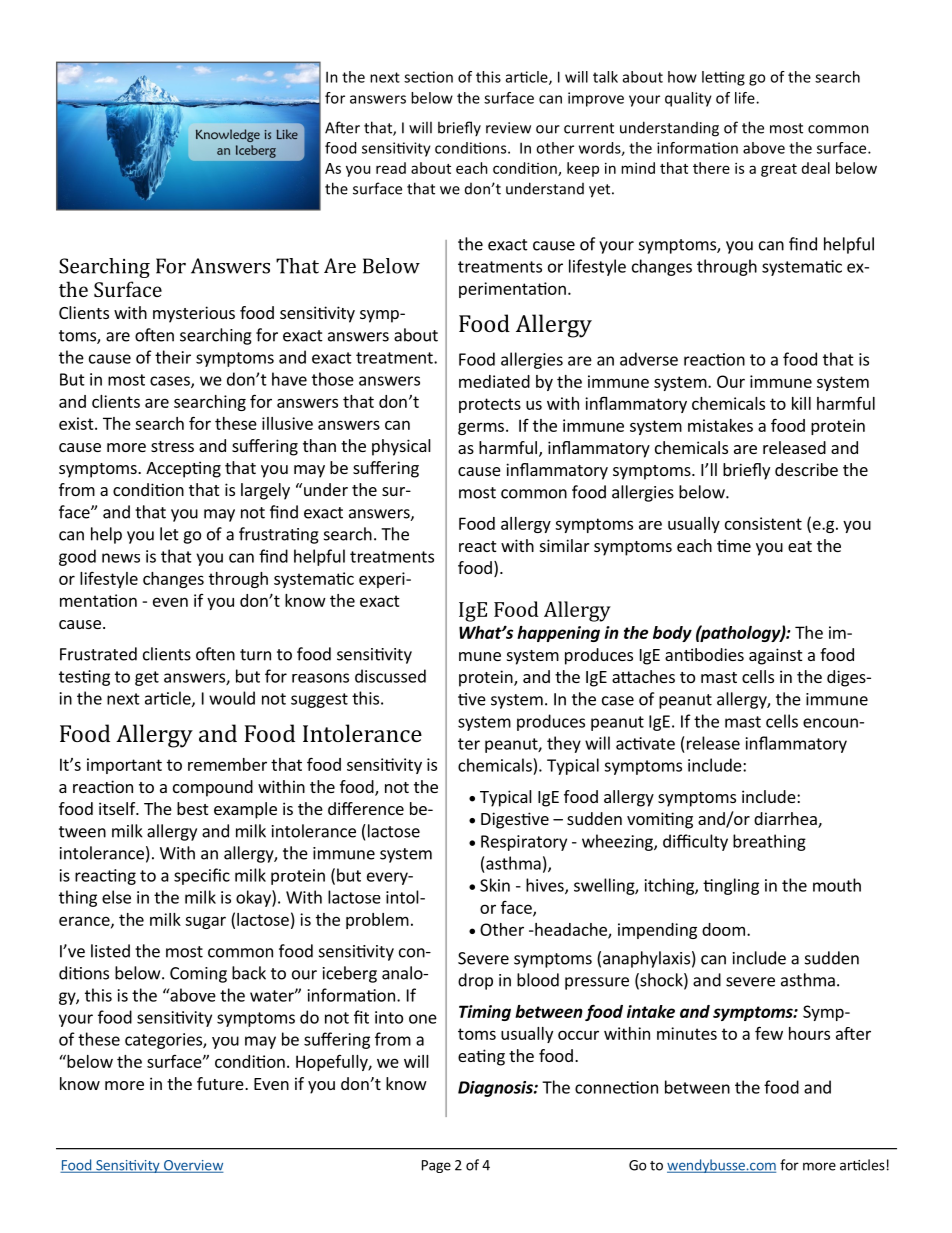 Image resolution: width=952 pixels, height=1233 pixels. What do you see at coordinates (428, 77) in the screenshot?
I see `section` at bounding box center [428, 77].
